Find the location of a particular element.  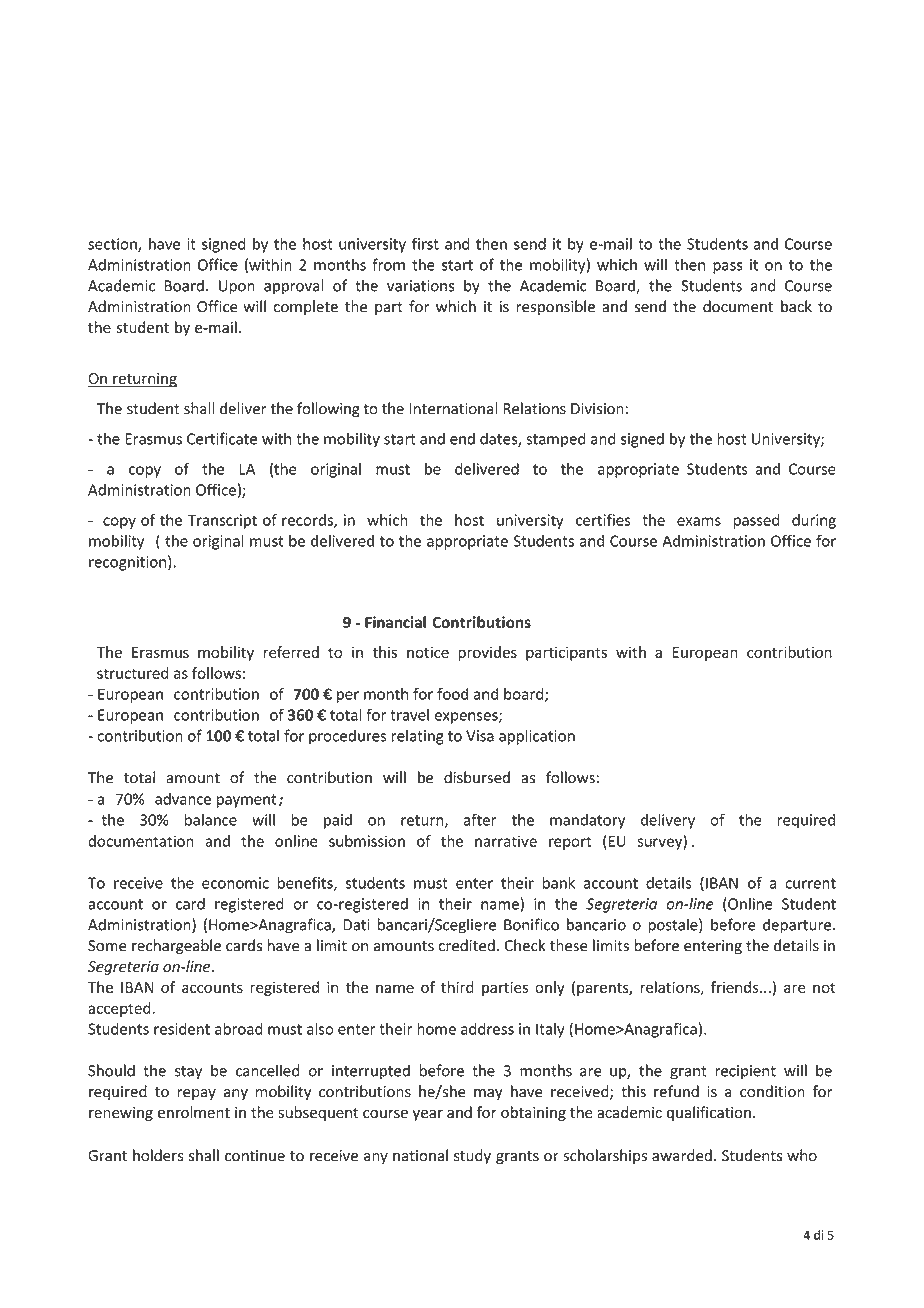

Transcript is located at coordinates (222, 521).
